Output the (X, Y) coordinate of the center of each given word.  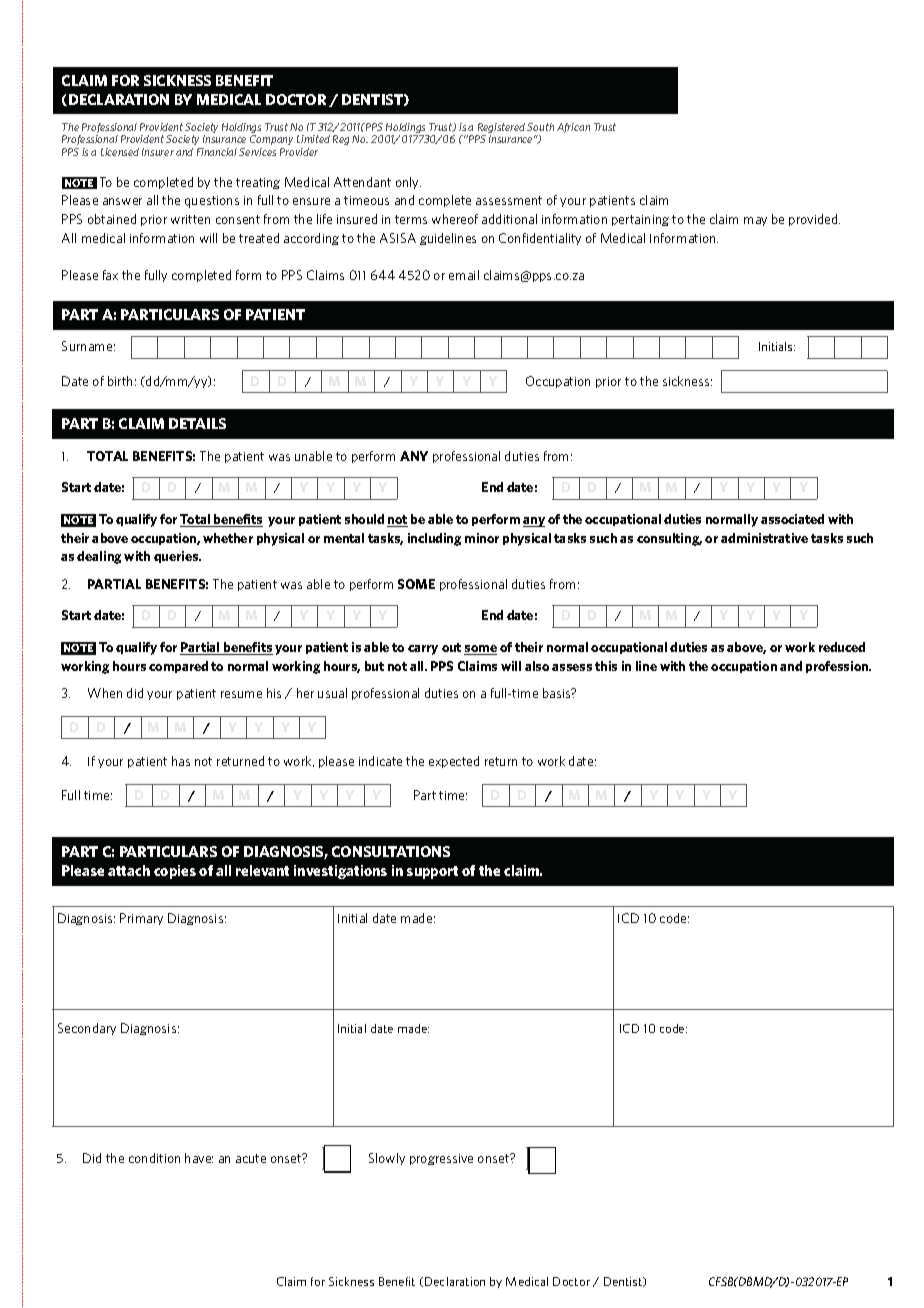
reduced (842, 647)
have (199, 1158)
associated (792, 519)
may (755, 221)
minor (482, 538)
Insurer (158, 152)
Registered (500, 129)
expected (454, 762)
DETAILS (197, 423)
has (181, 761)
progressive (441, 1159)
